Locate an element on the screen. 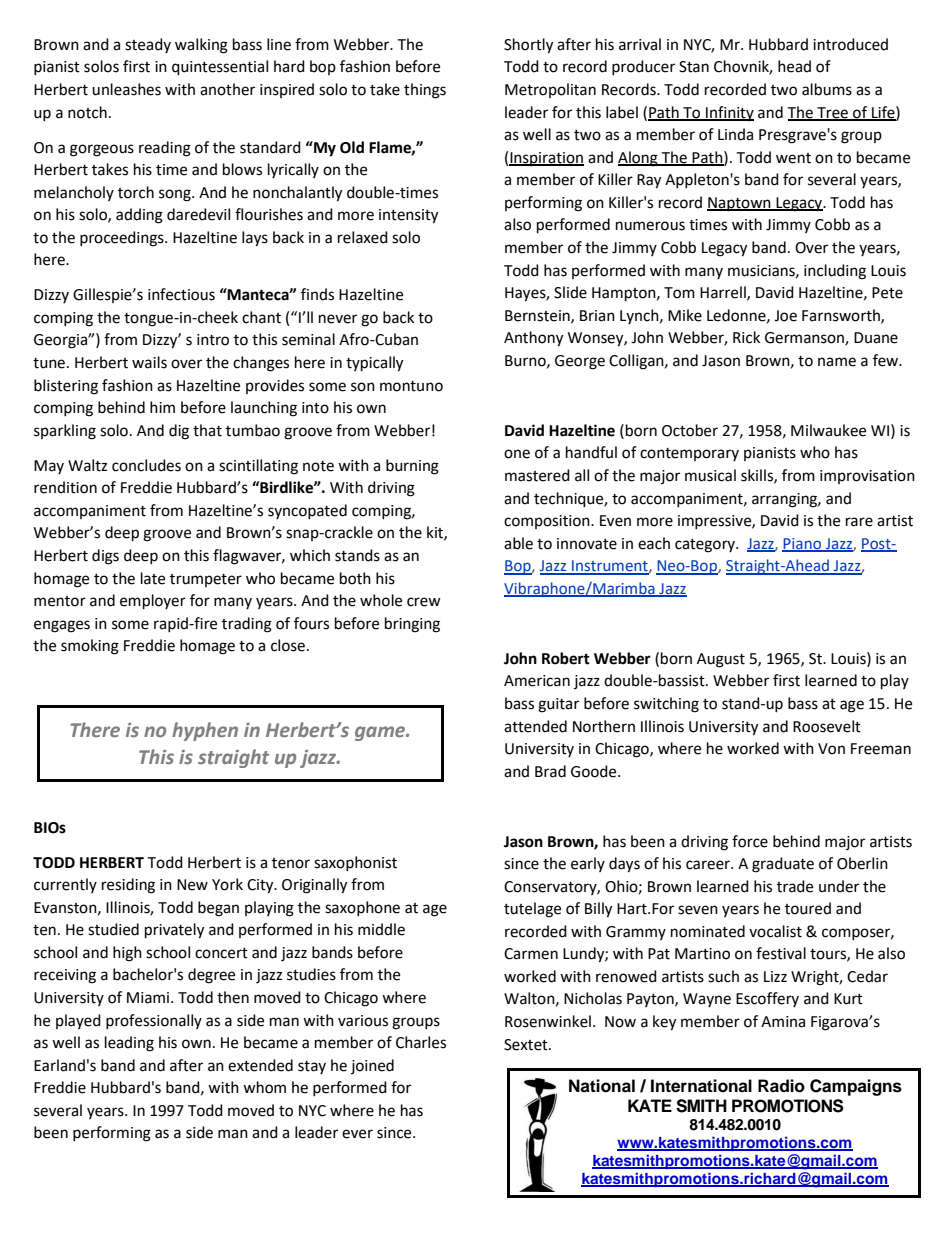  unleashes is located at coordinates (126, 89).
